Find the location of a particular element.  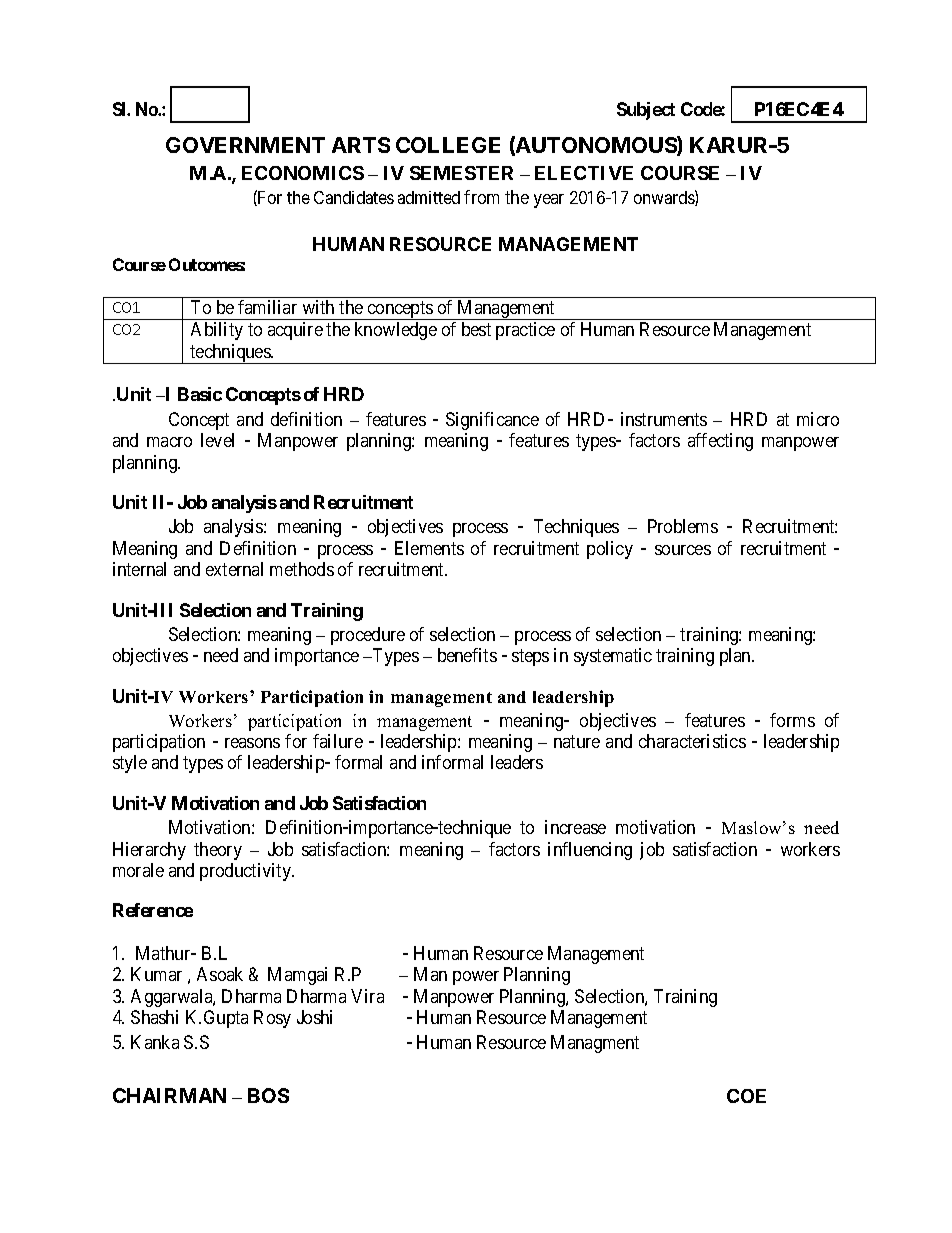

COLLEGE is located at coordinates (448, 145).
